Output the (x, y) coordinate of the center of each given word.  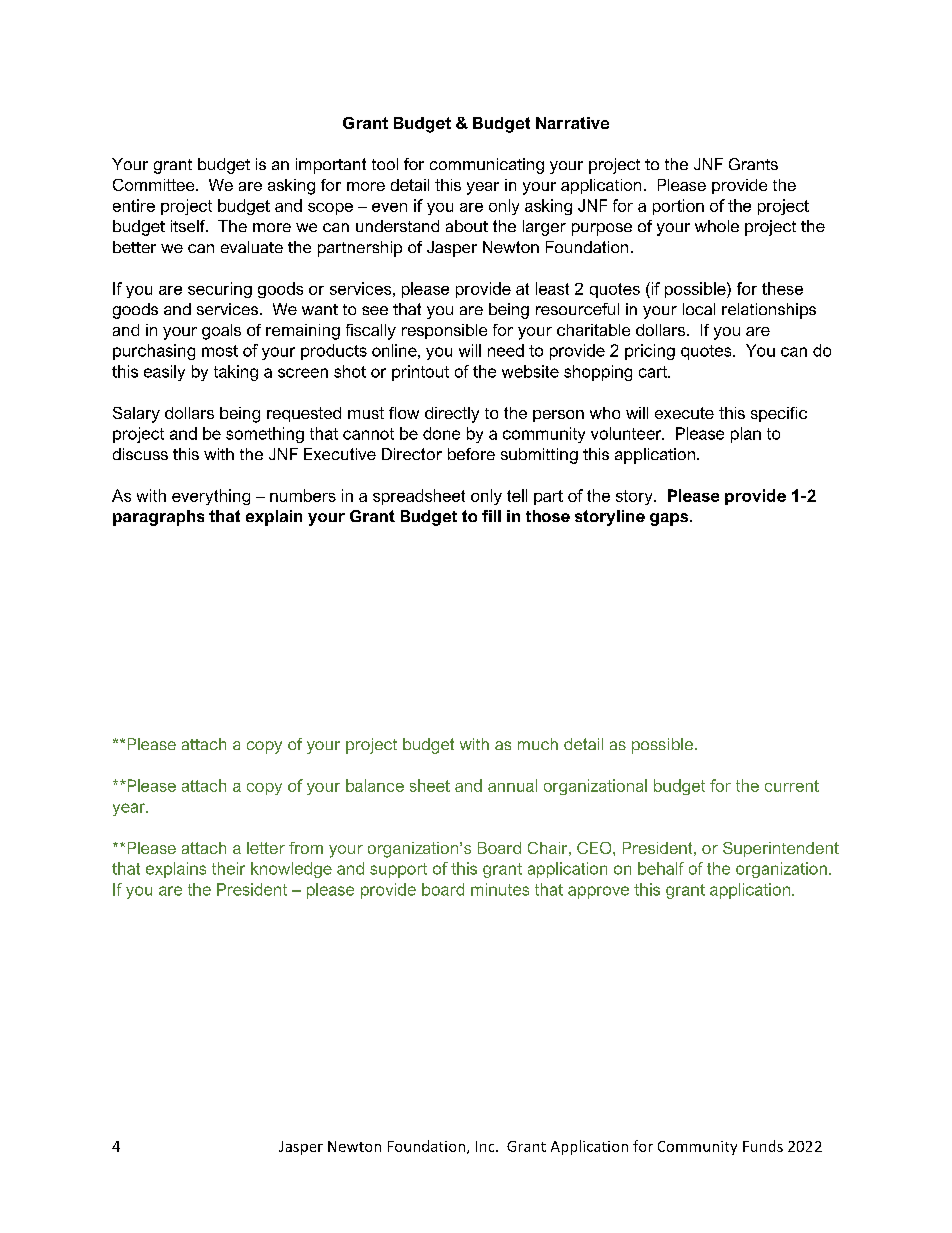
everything (211, 497)
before (471, 454)
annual (512, 785)
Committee (155, 185)
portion (678, 207)
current (792, 786)
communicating (487, 166)
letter (266, 848)
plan (746, 435)
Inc (486, 1146)
